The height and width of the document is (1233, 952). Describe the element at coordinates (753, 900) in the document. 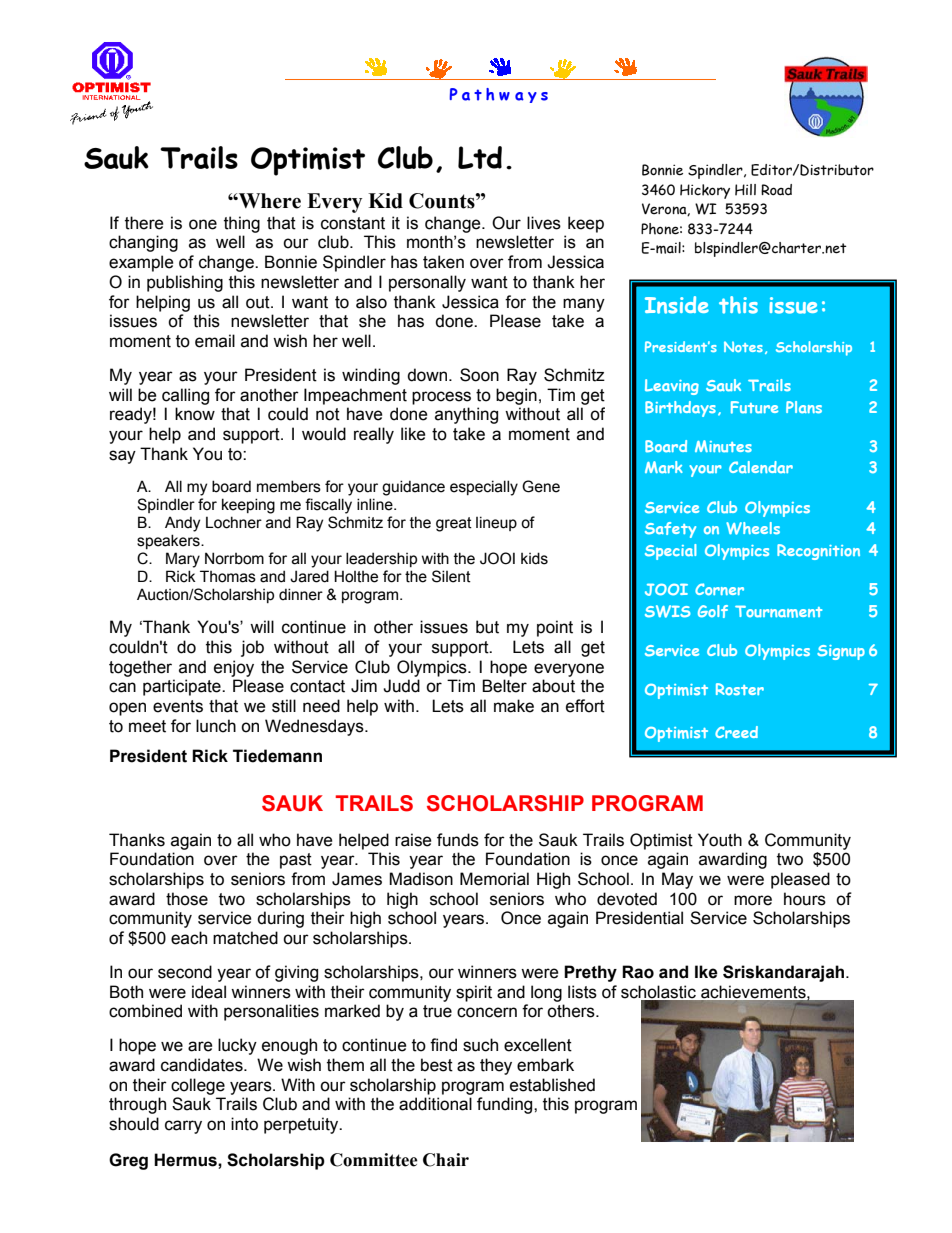

I see `more` at that location.
